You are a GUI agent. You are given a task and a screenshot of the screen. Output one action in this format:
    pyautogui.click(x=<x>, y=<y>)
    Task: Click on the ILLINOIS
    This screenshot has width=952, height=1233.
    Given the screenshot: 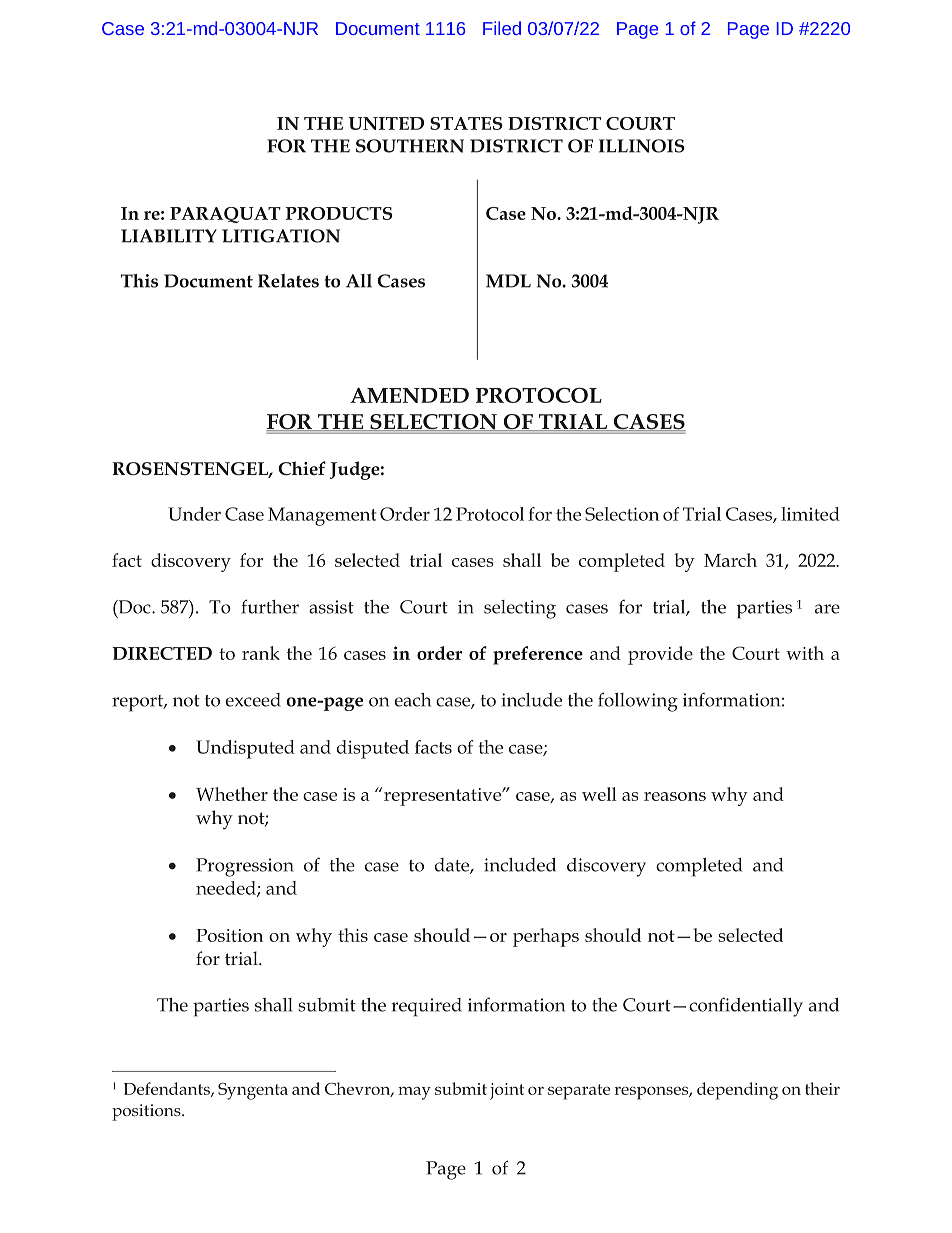 What is the action you would take?
    pyautogui.click(x=641, y=146)
